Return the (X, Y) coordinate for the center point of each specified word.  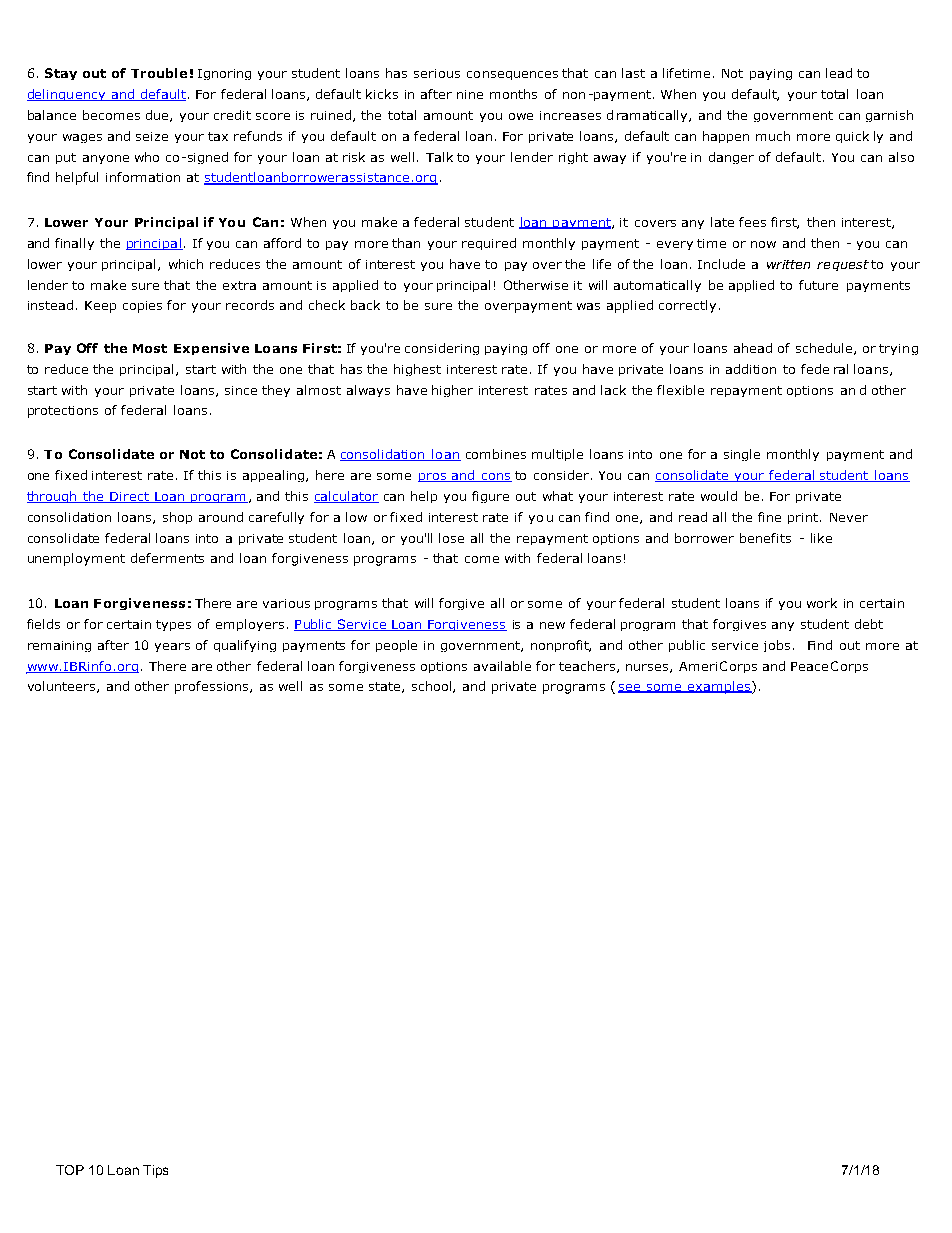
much (773, 136)
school (433, 687)
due (158, 116)
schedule (825, 349)
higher (452, 391)
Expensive (211, 349)
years (172, 647)
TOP (70, 1170)
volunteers (63, 687)
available (502, 666)
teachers (588, 667)
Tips (155, 1171)
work (822, 603)
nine (470, 94)
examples (718, 687)
